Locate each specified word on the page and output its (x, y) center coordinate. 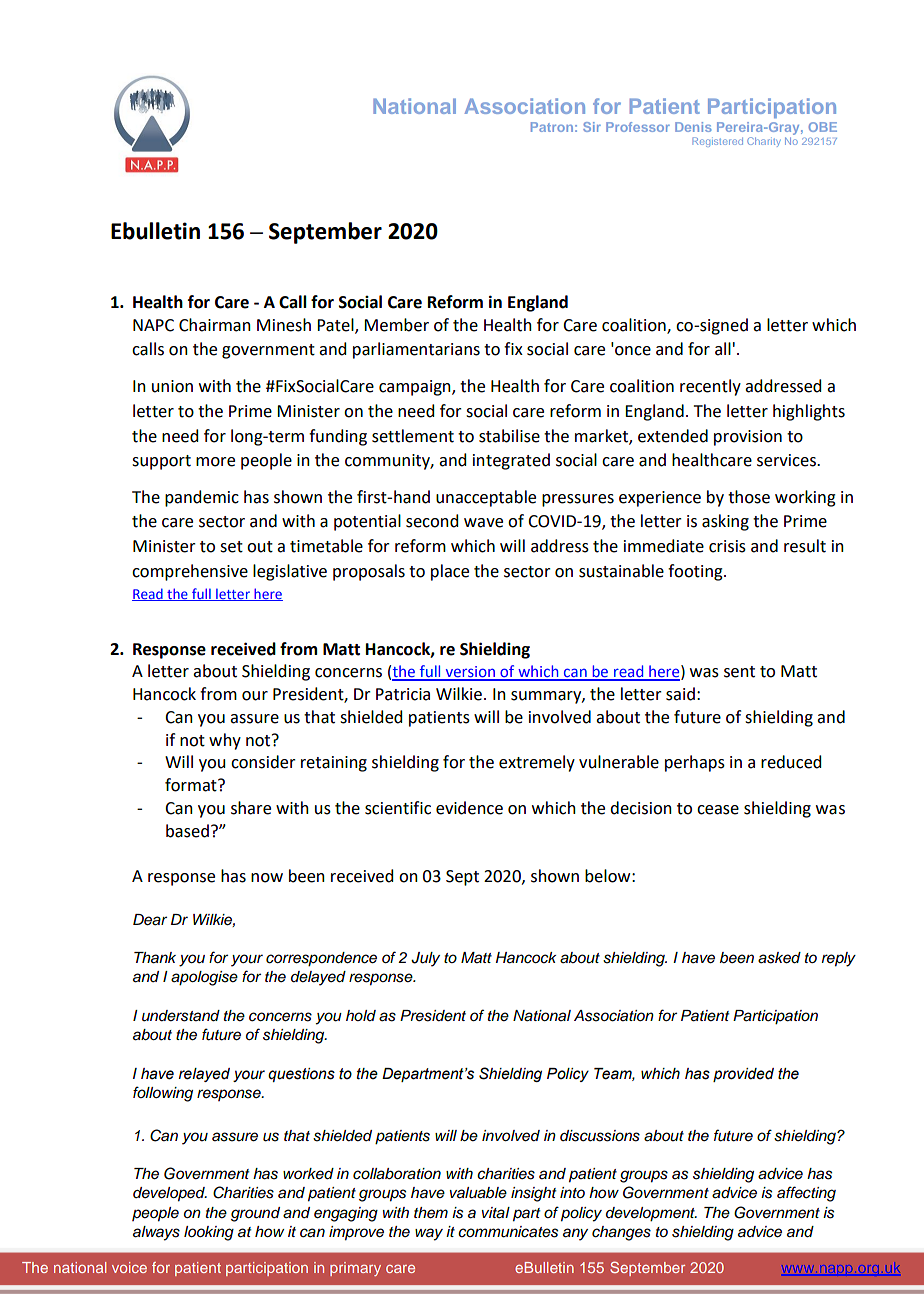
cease (718, 810)
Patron (552, 127)
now (267, 878)
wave (483, 523)
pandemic (202, 498)
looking (209, 1233)
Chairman (215, 325)
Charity (764, 142)
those (749, 497)
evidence (469, 808)
